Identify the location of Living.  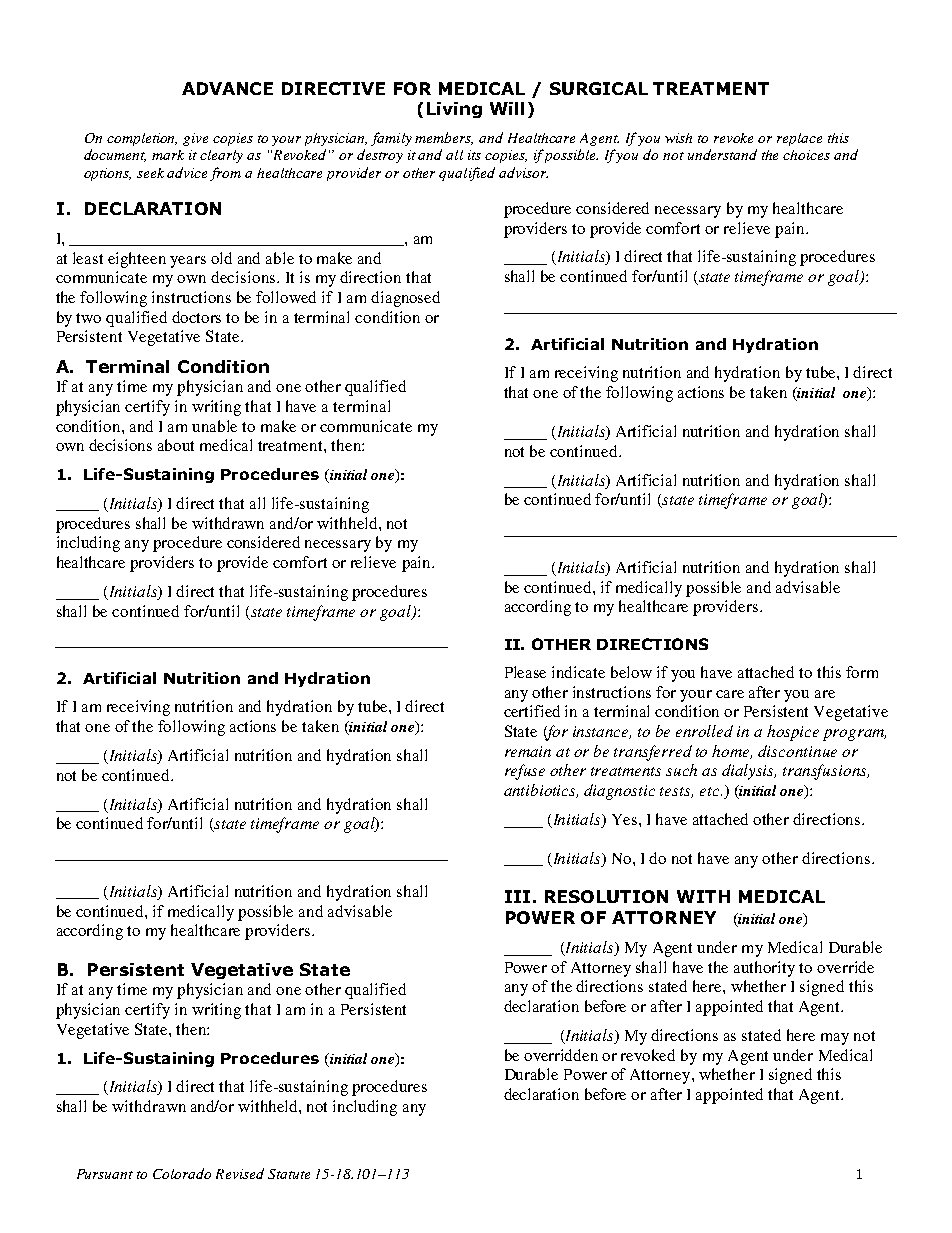
(454, 110).
